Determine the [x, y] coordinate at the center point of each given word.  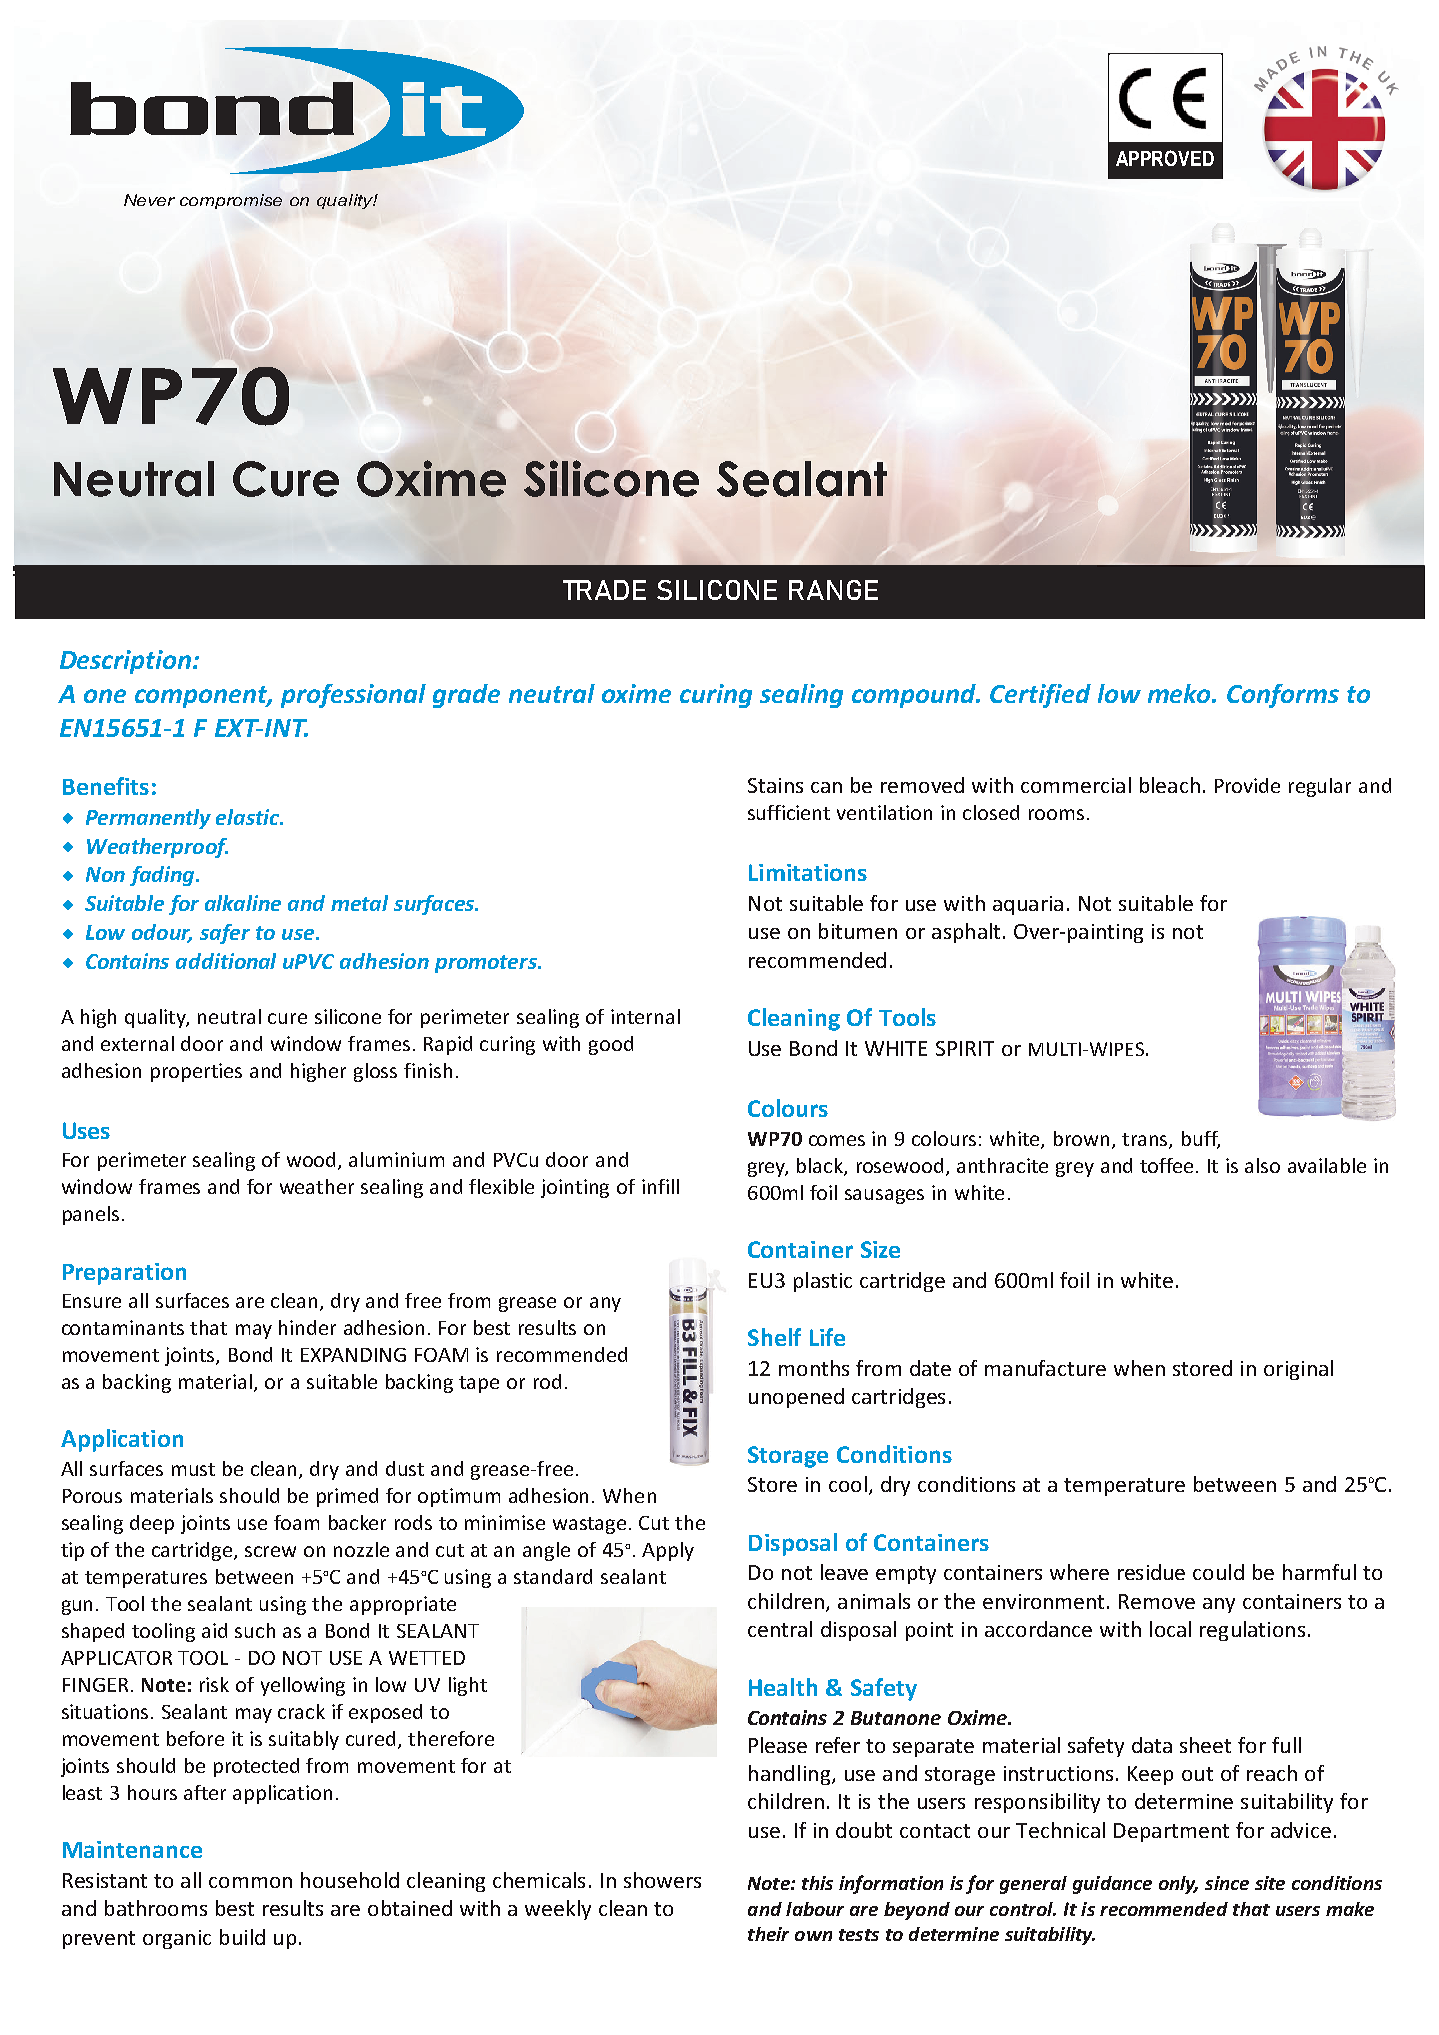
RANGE [833, 590]
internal [645, 1016]
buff [1201, 1140]
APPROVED [1165, 158]
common [250, 1882]
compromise [231, 201]
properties [196, 1072]
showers [662, 1880]
